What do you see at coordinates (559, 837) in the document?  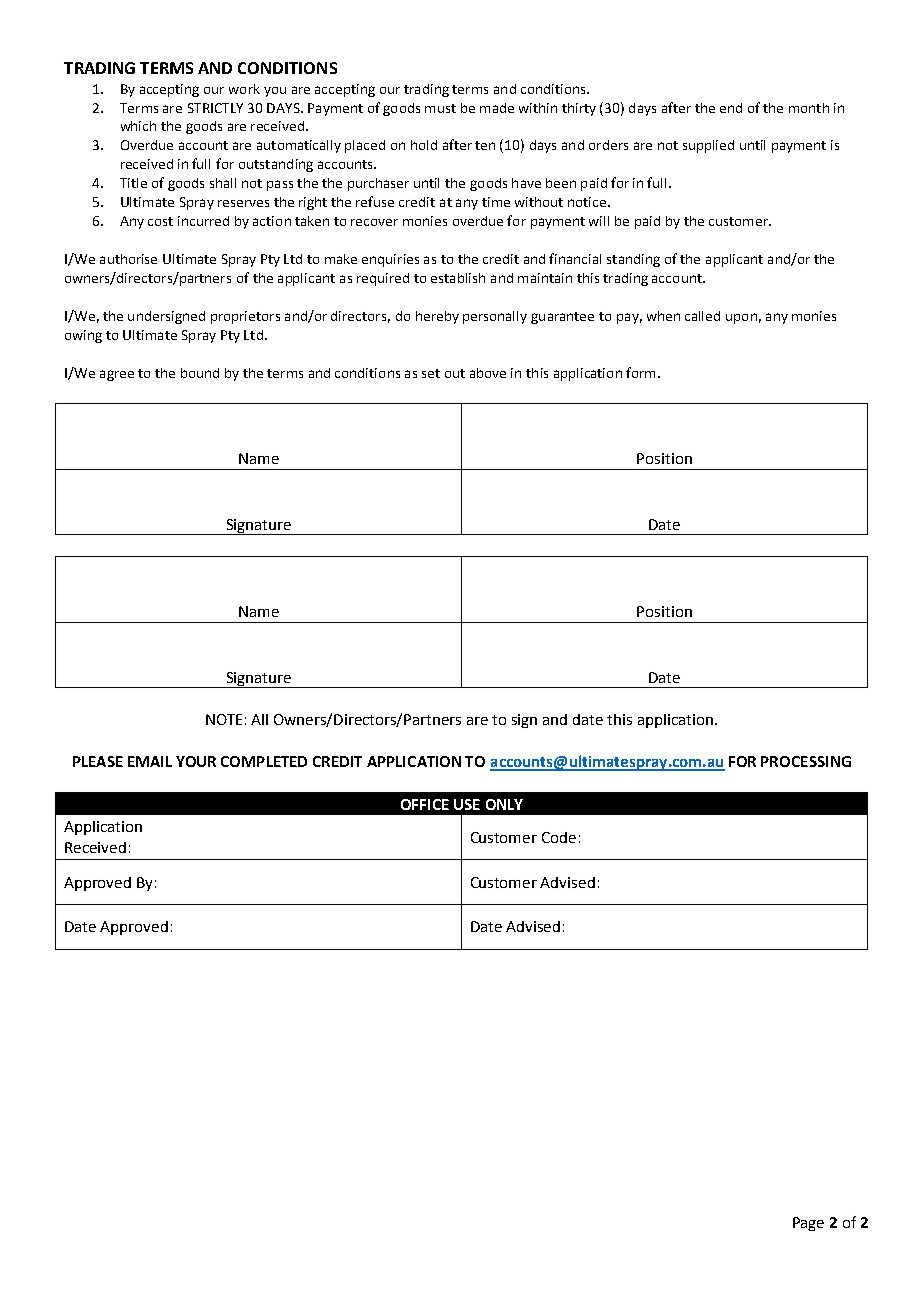 I see `Code` at bounding box center [559, 837].
